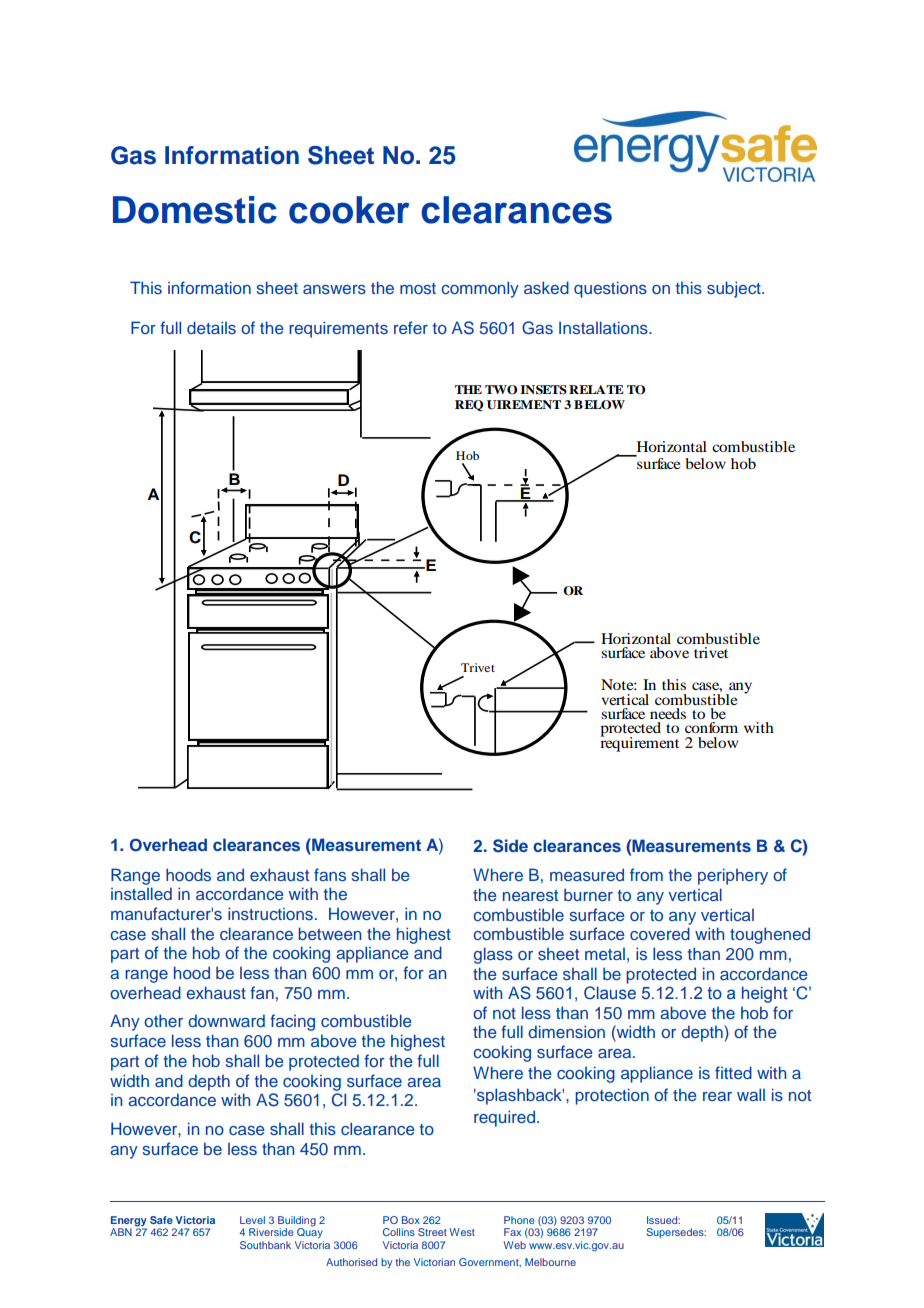 This screenshot has height=1308, width=924. I want to click on TWO, so click(501, 390).
